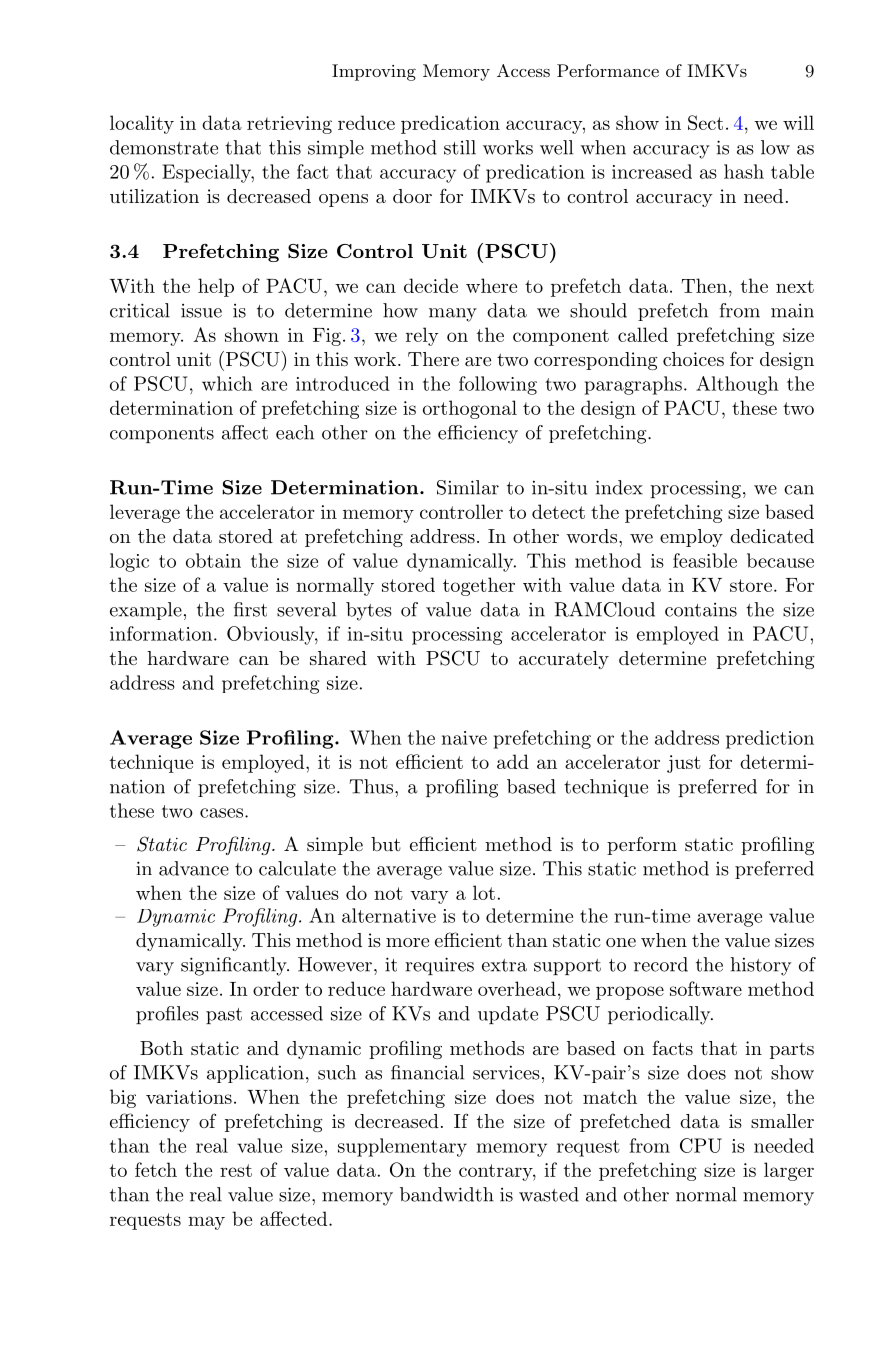  Describe the element at coordinates (460, 147) in the screenshot. I see `still` at that location.
